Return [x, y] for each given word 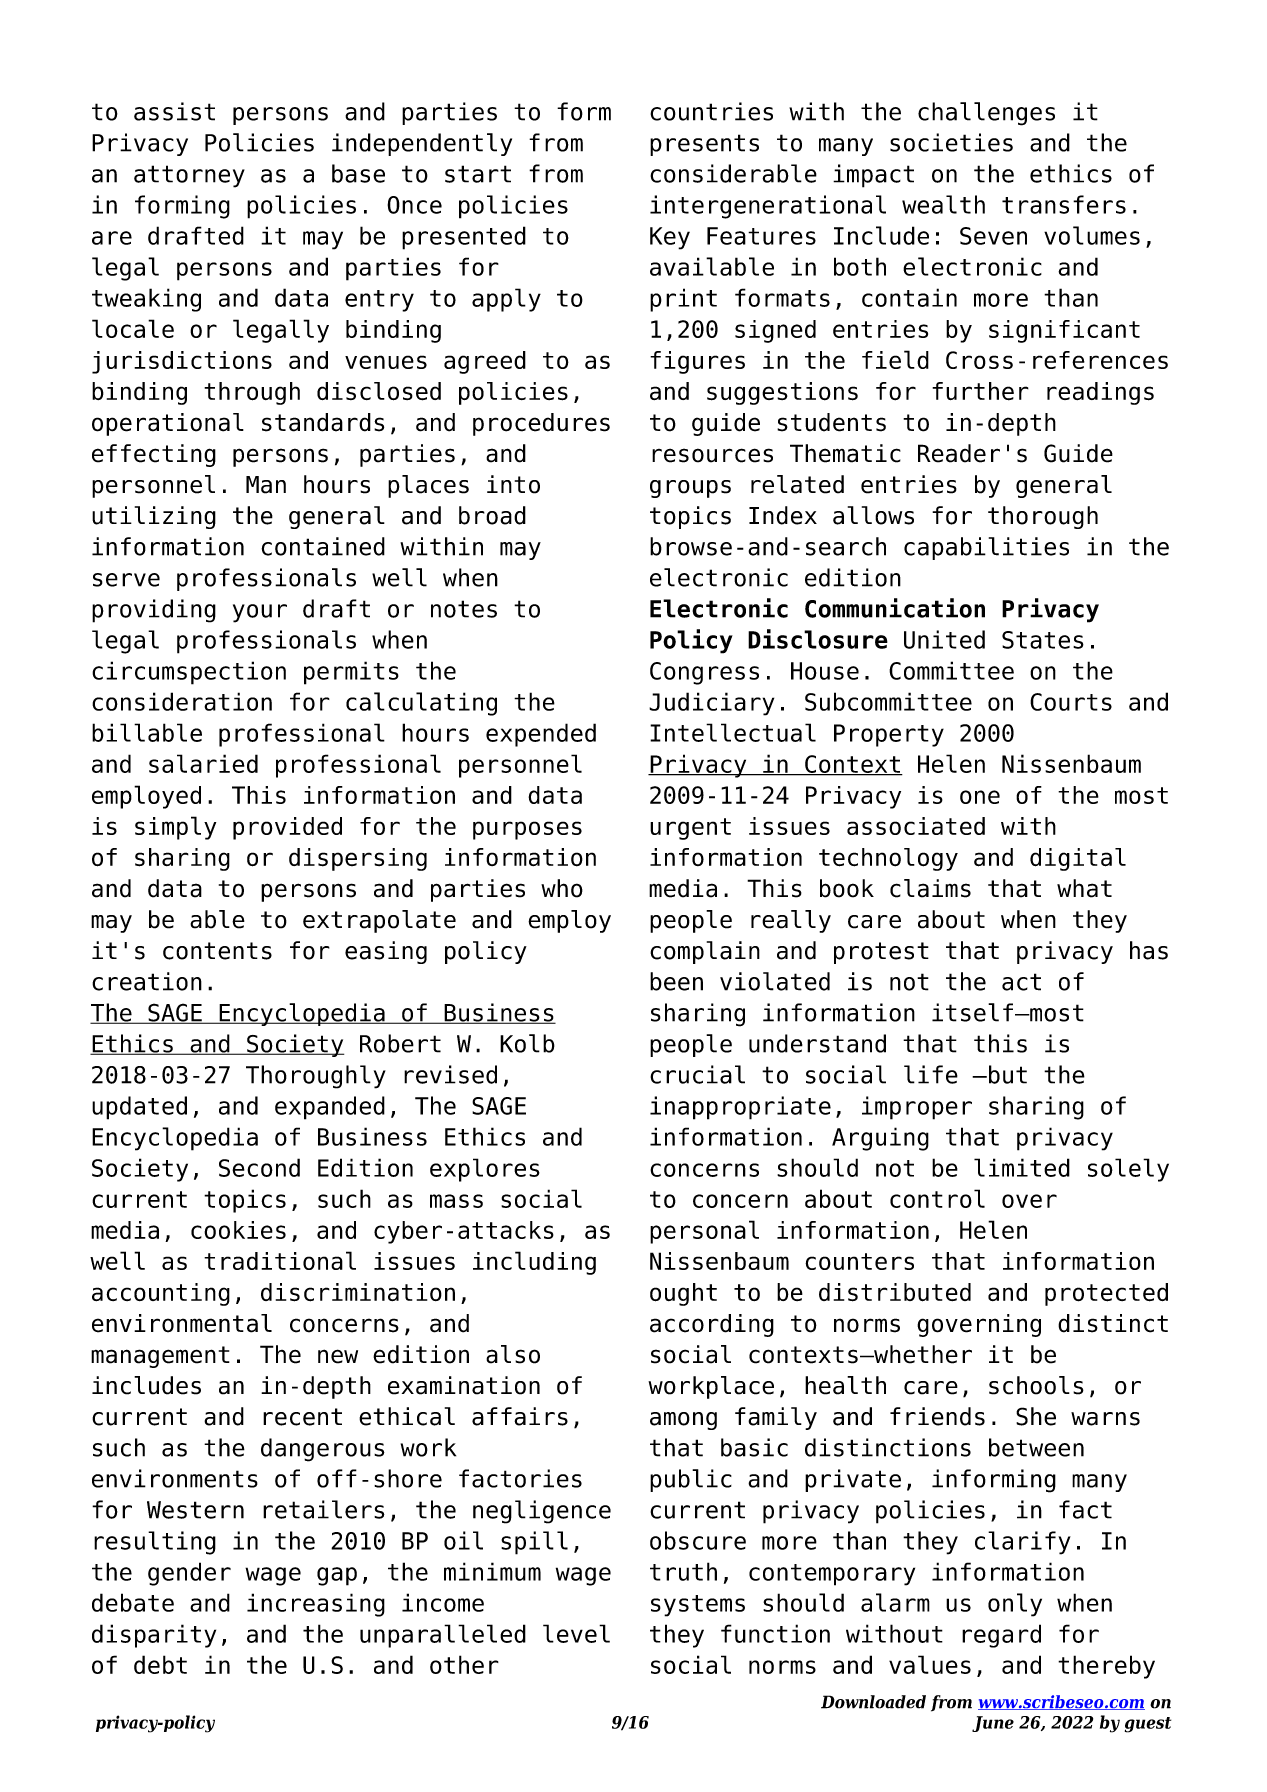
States [1043, 640]
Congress [704, 673]
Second [259, 1167]
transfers [1064, 204]
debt [160, 1664]
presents [704, 145]
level [576, 1633]
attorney [189, 176]
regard [1001, 1636]
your [260, 613]
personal [704, 1232]
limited [1022, 1167]
